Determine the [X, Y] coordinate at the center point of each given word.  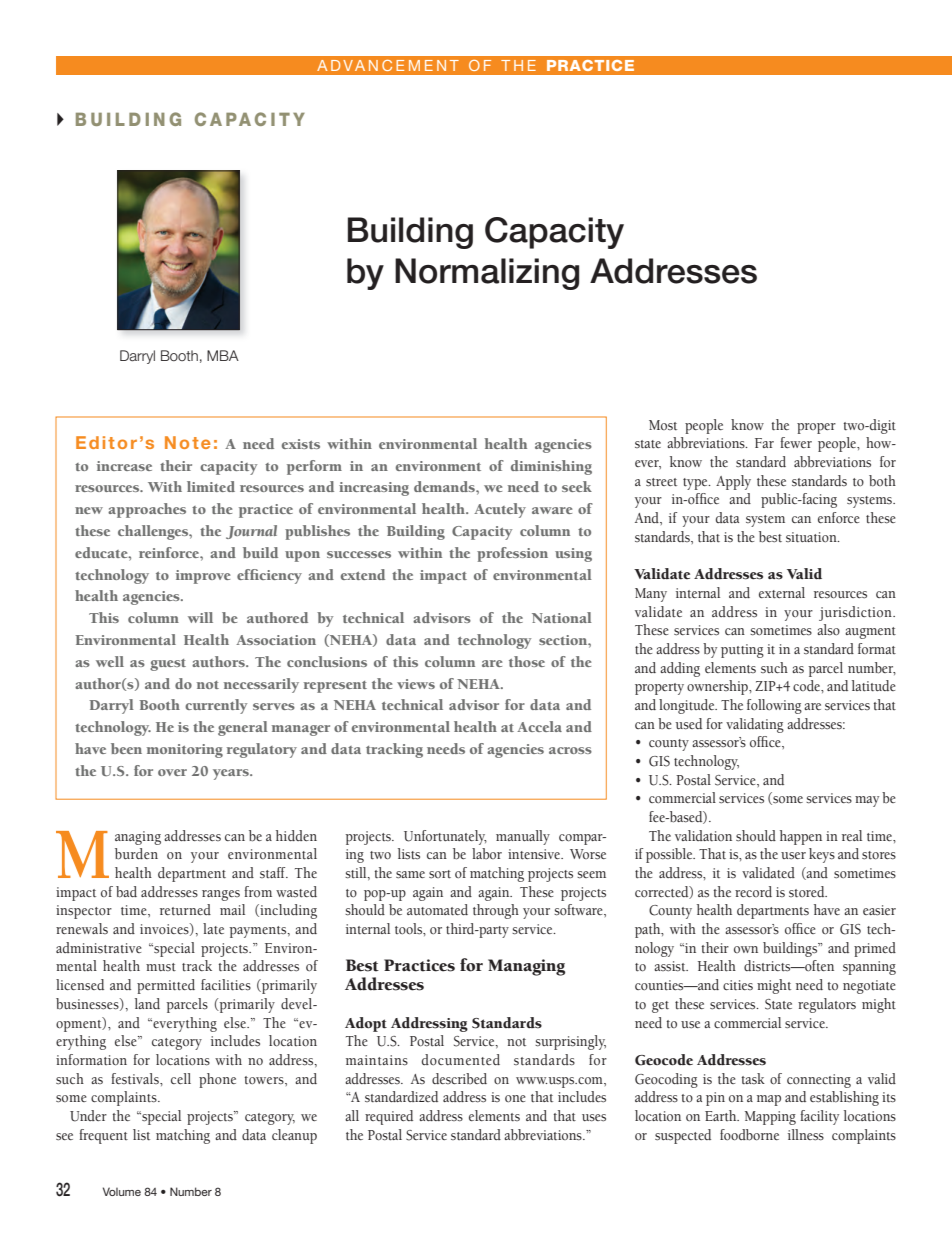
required [389, 1117]
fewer [796, 442]
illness [806, 1135]
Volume [122, 1191]
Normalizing [487, 274]
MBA [223, 355]
